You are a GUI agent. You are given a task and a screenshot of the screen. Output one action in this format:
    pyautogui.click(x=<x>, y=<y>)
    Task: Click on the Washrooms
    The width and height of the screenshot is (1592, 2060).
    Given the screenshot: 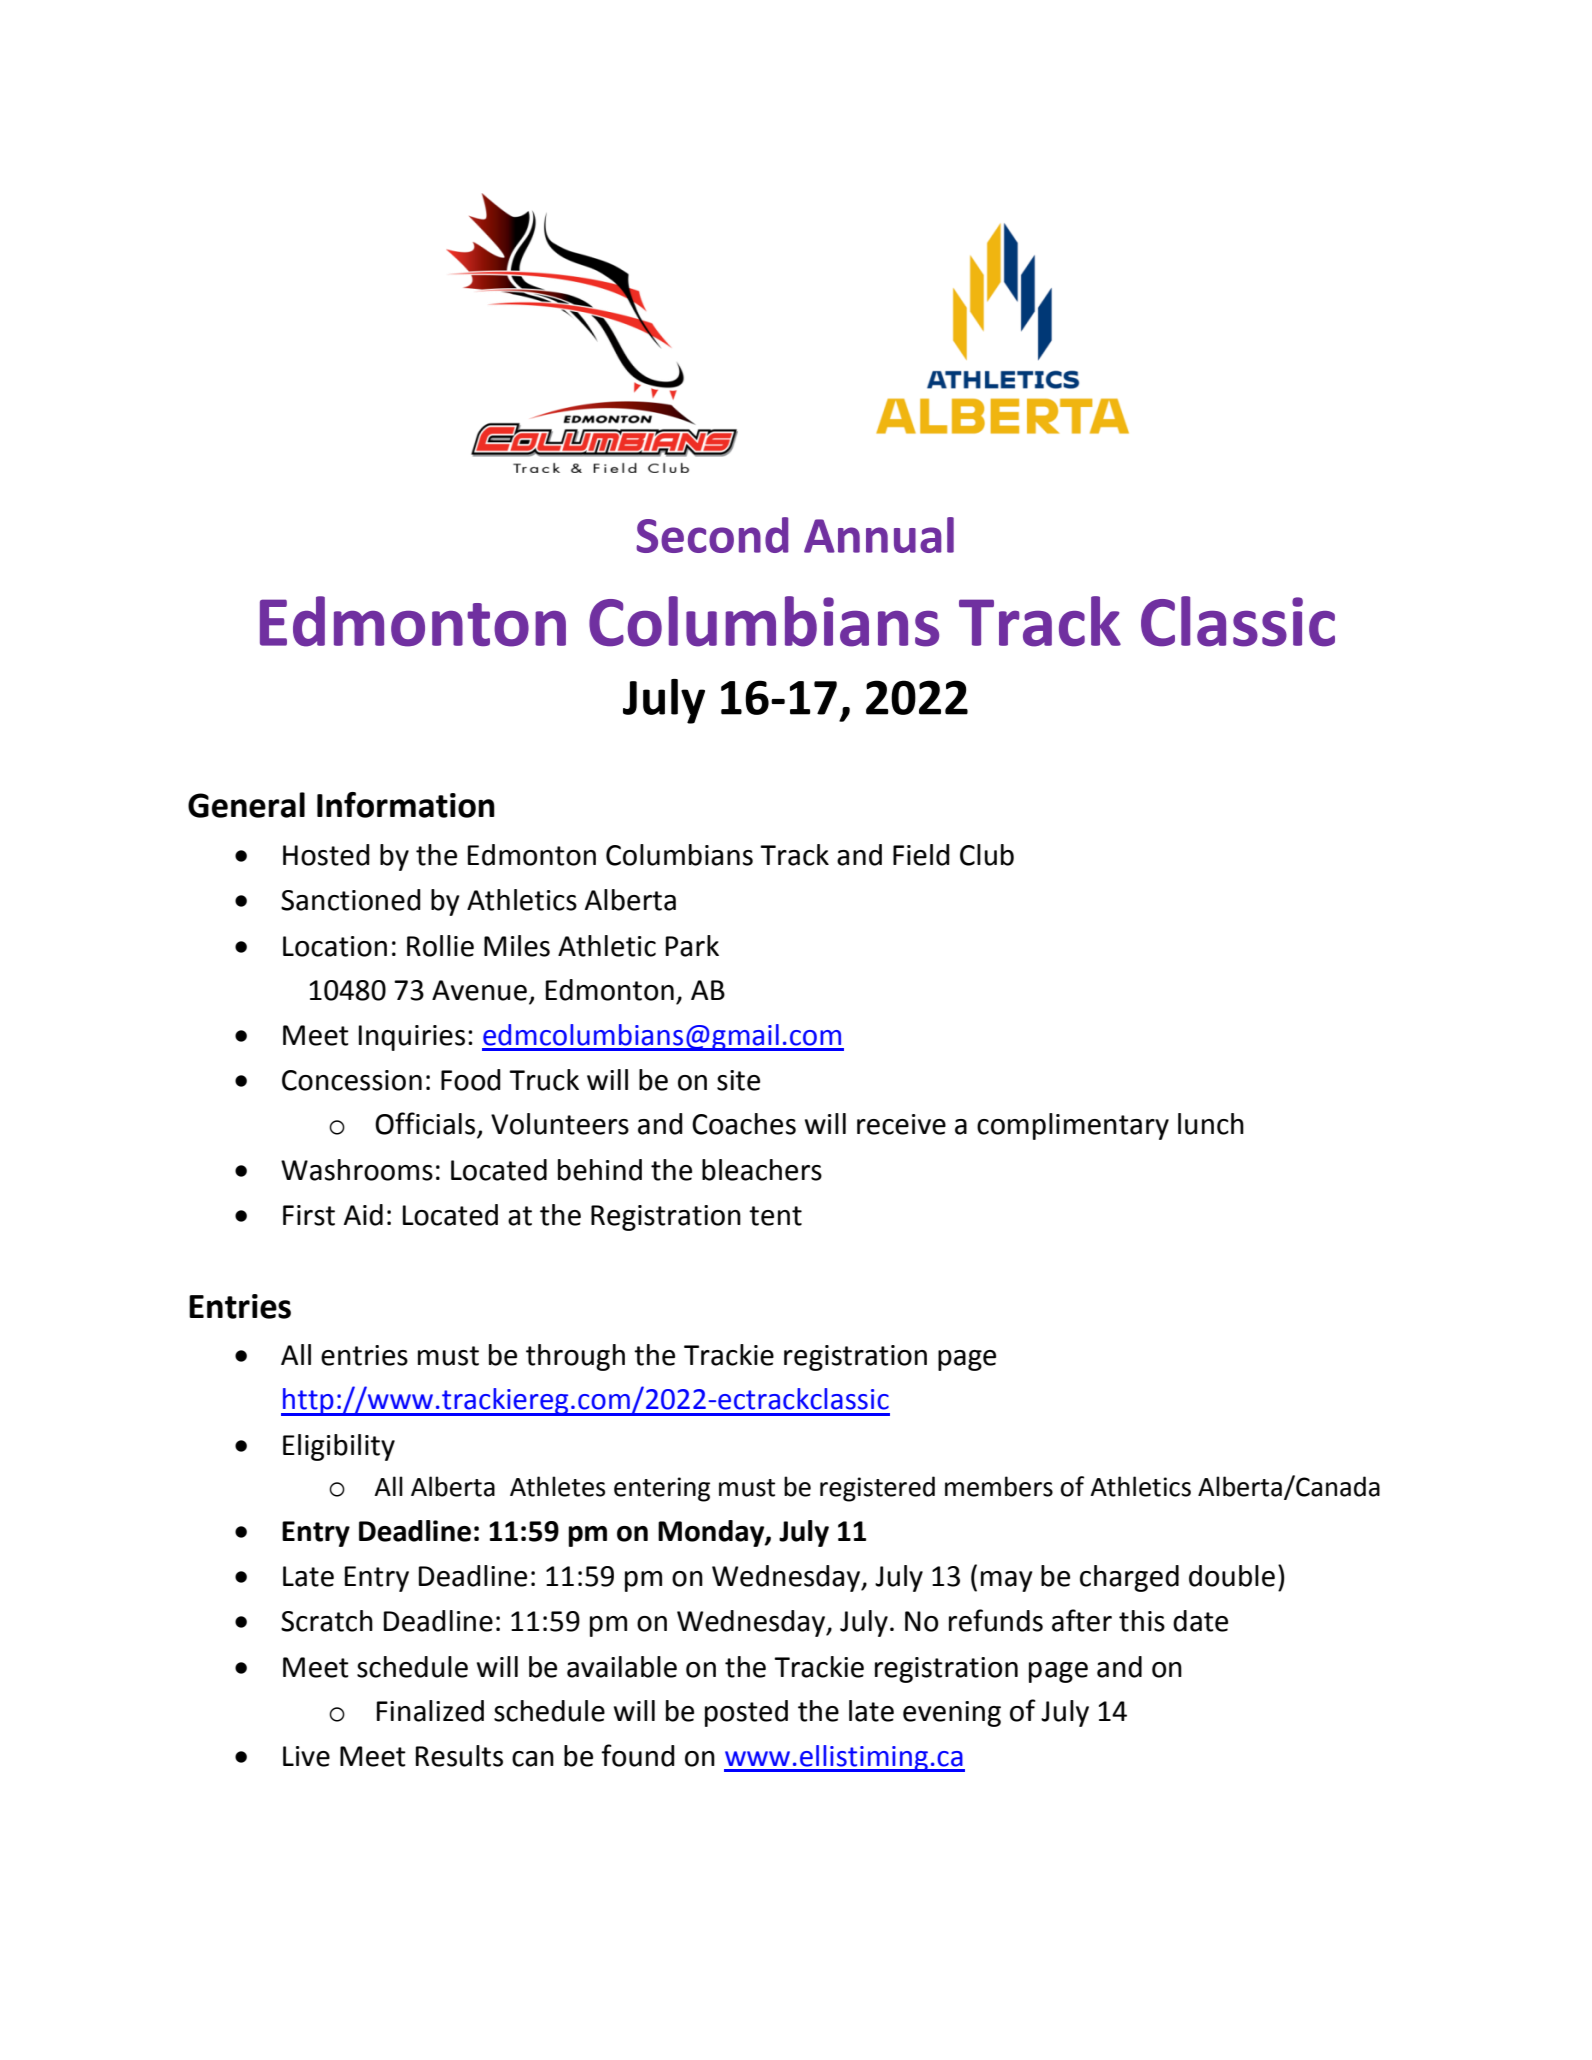 What is the action you would take?
    pyautogui.click(x=357, y=1170)
